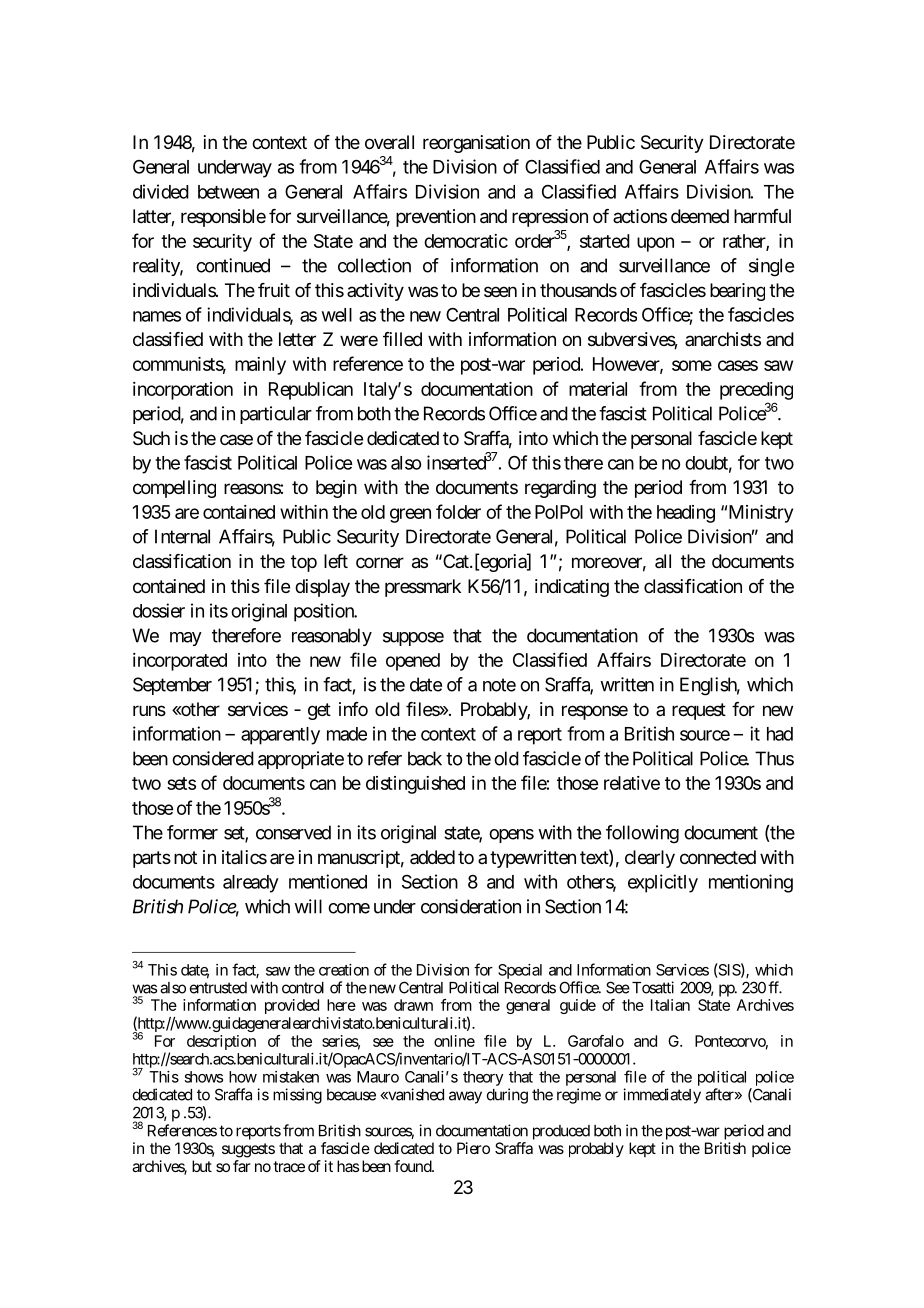  Describe the element at coordinates (700, 216) in the image. I see `deemed` at that location.
